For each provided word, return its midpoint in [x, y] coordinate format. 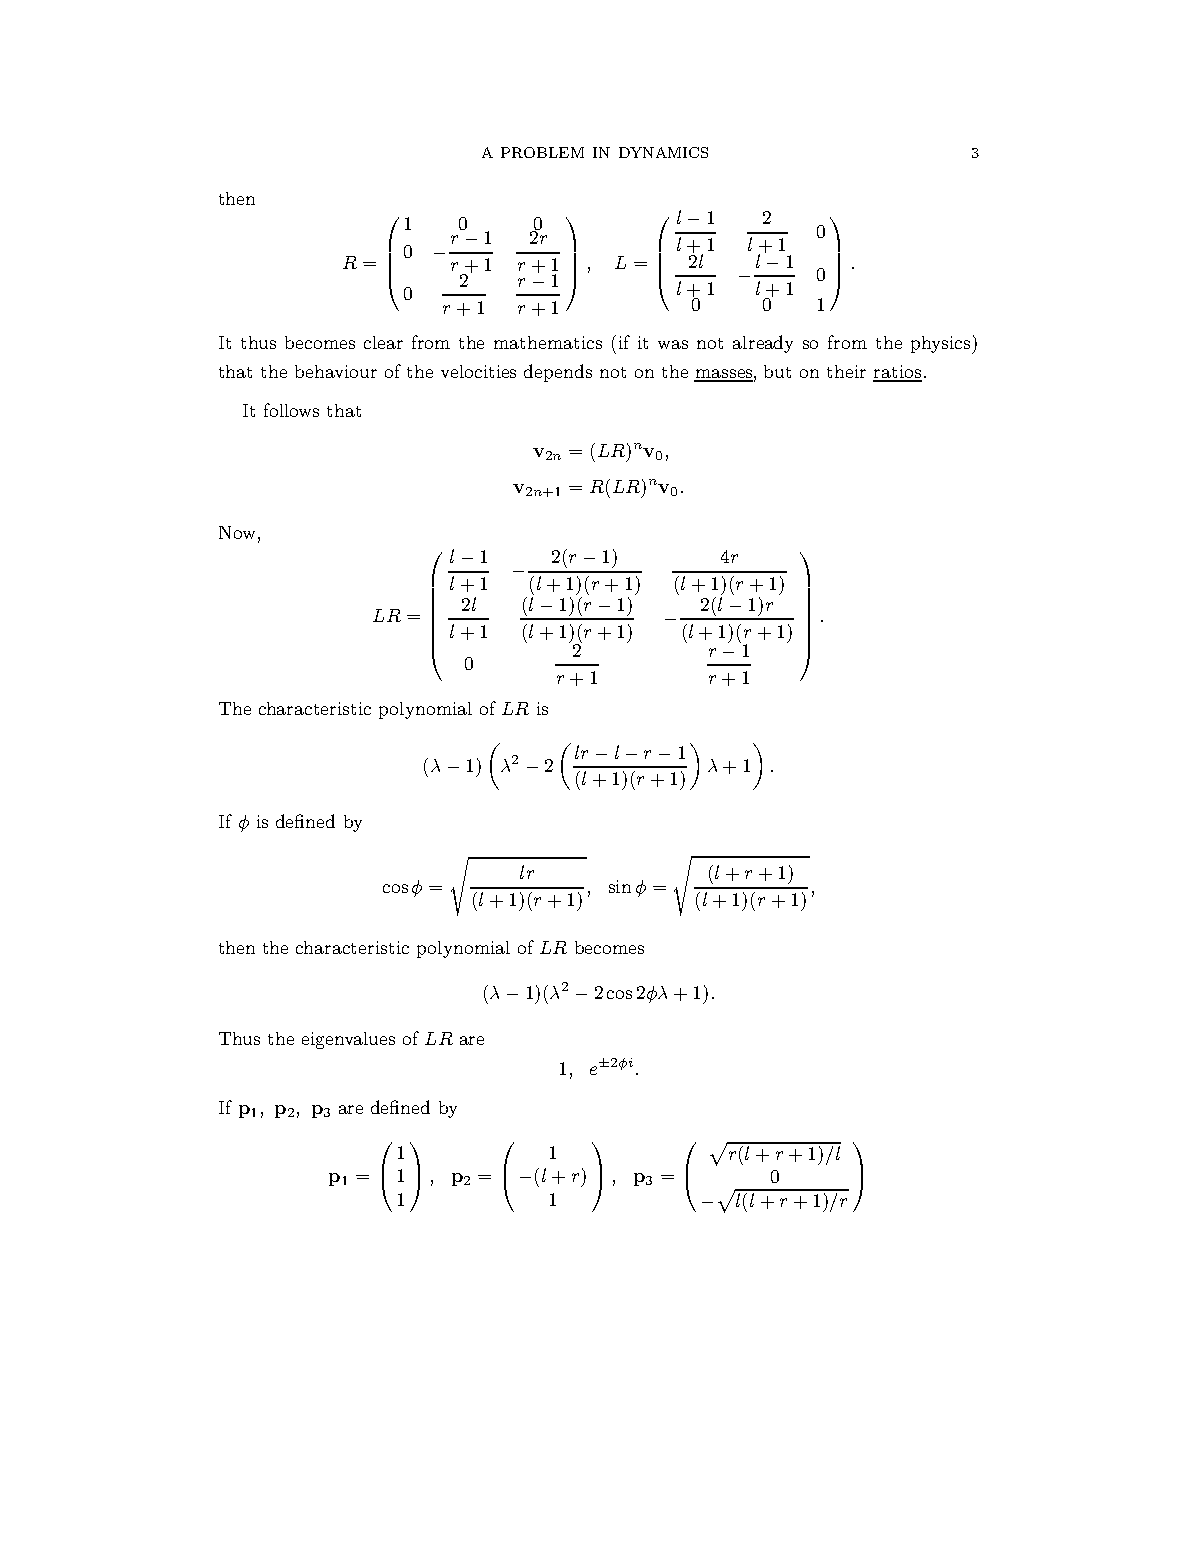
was [673, 344]
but [777, 371]
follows [291, 410]
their [846, 371]
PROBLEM [542, 152]
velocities [478, 371]
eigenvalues [348, 1040]
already [763, 344]
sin [620, 886]
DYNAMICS [663, 152]
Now [237, 532]
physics [942, 345]
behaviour [336, 371]
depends [558, 373]
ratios [897, 373]
